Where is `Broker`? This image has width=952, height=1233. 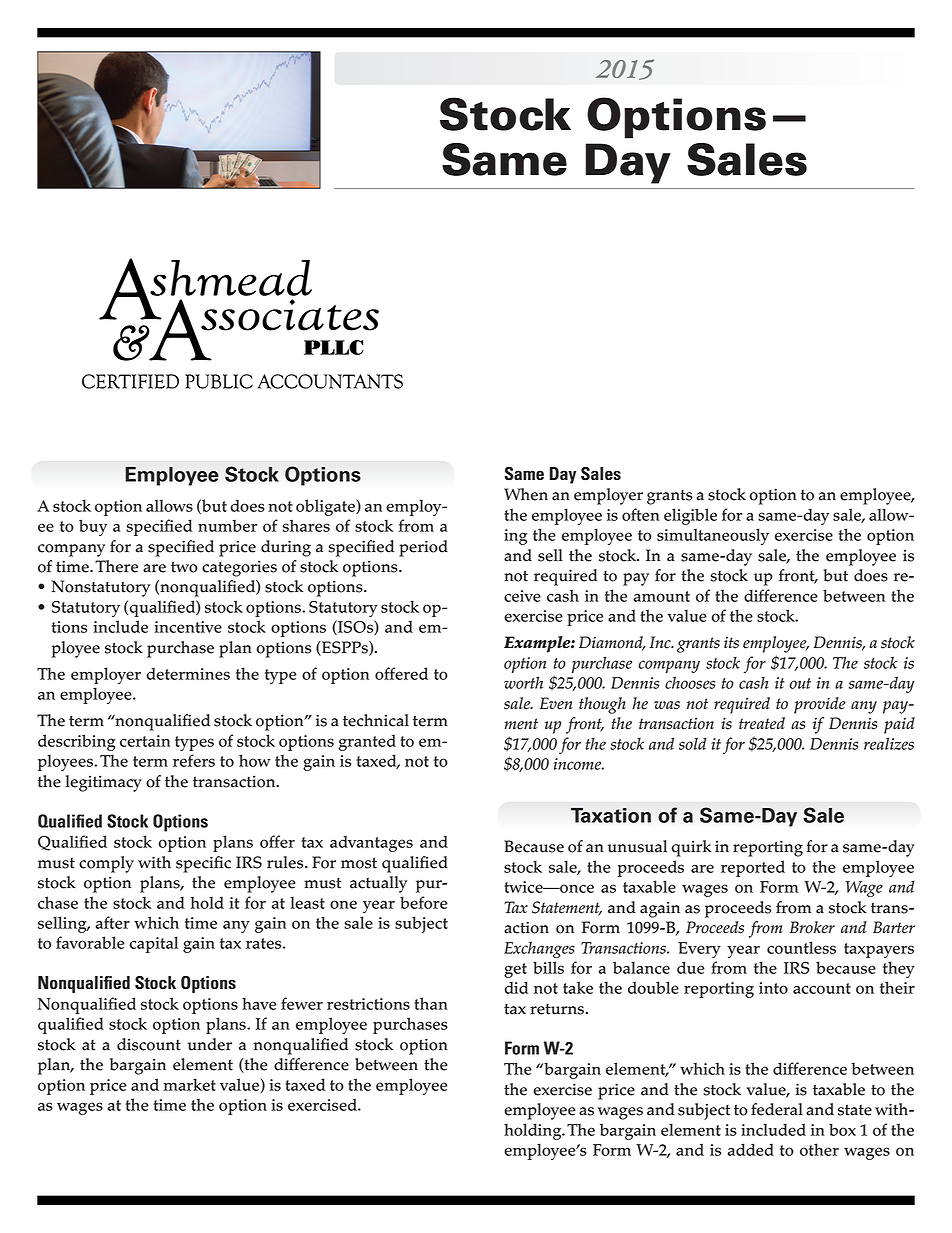
Broker is located at coordinates (812, 927).
